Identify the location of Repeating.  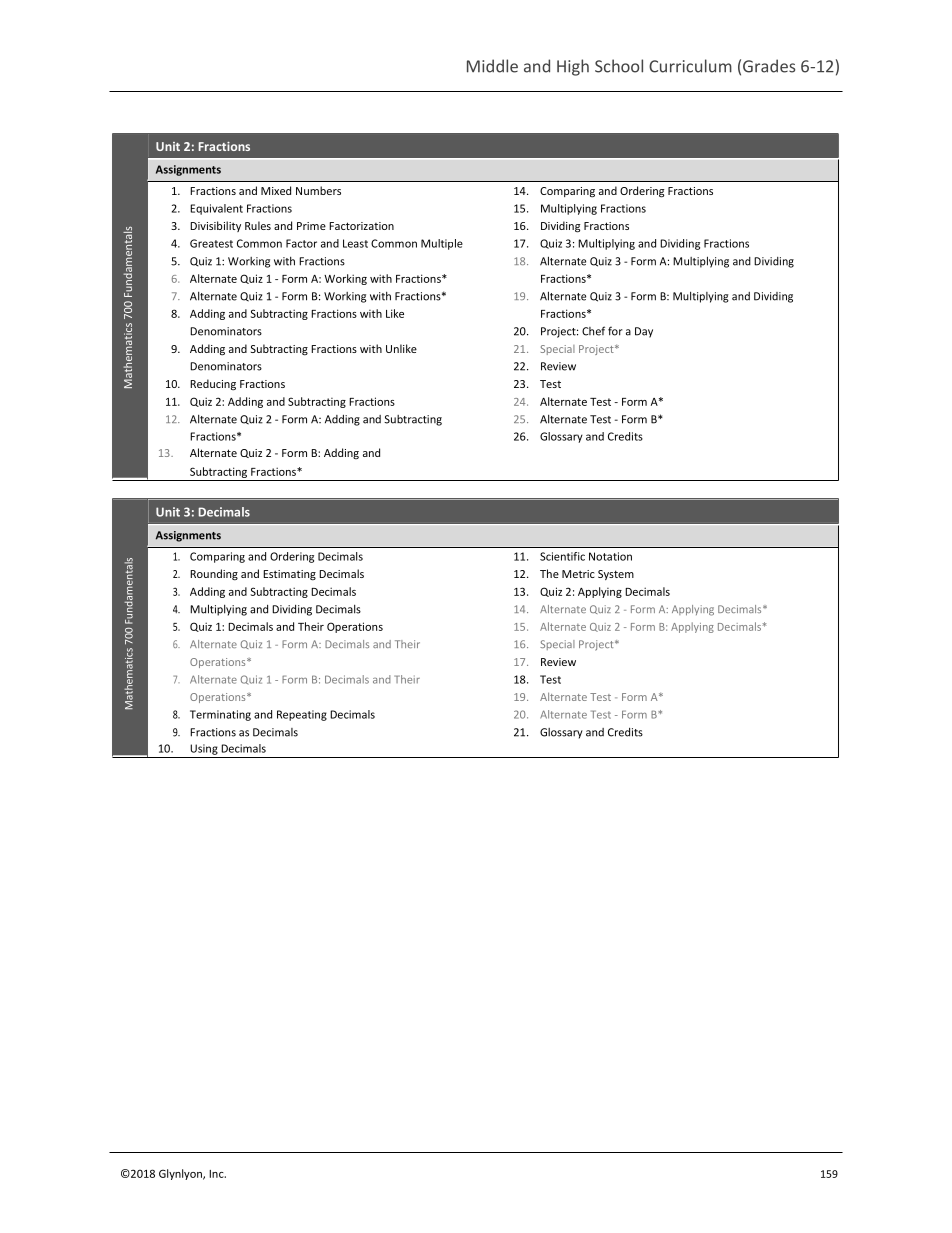
(302, 715).
